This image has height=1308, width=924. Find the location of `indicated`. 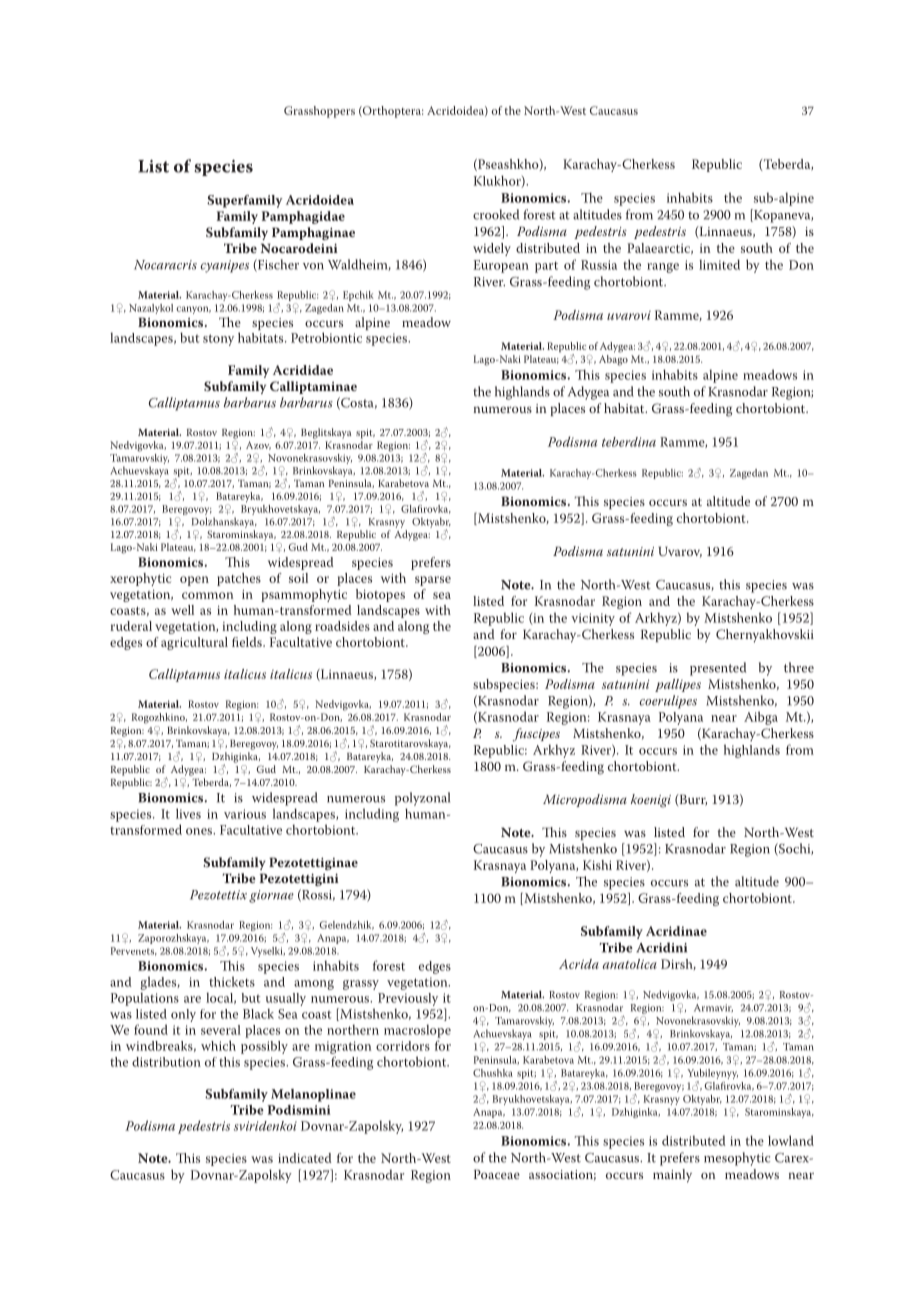

indicated is located at coordinates (305, 1158).
